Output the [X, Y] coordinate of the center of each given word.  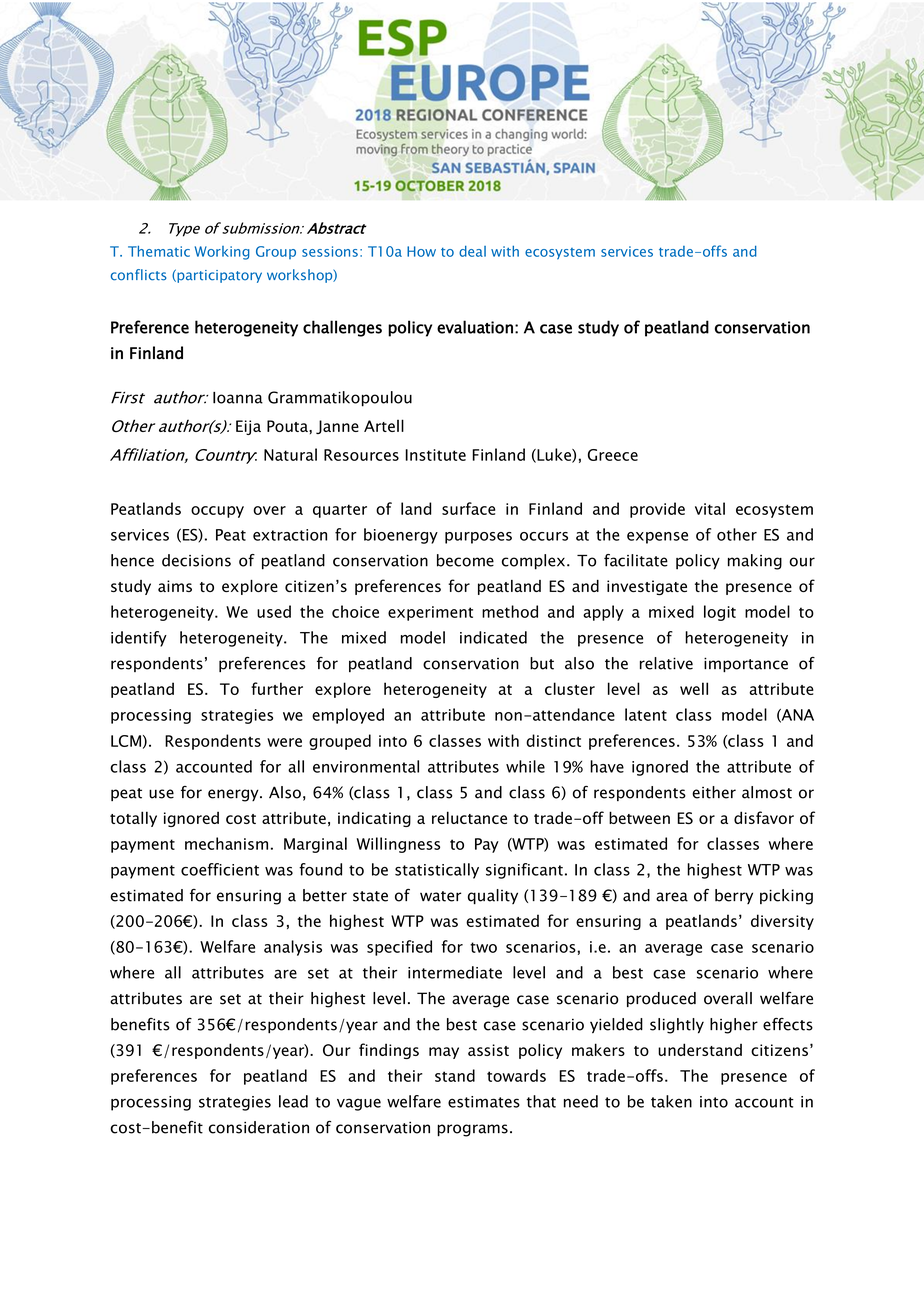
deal [472, 251]
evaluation [475, 327]
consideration [259, 1127]
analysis [293, 948]
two [483, 947]
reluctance [469, 817]
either [714, 792]
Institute [435, 455]
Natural [290, 454]
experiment [430, 613]
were [284, 742]
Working [222, 253]
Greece [613, 455]
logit [720, 613]
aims [175, 586]
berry [734, 896]
